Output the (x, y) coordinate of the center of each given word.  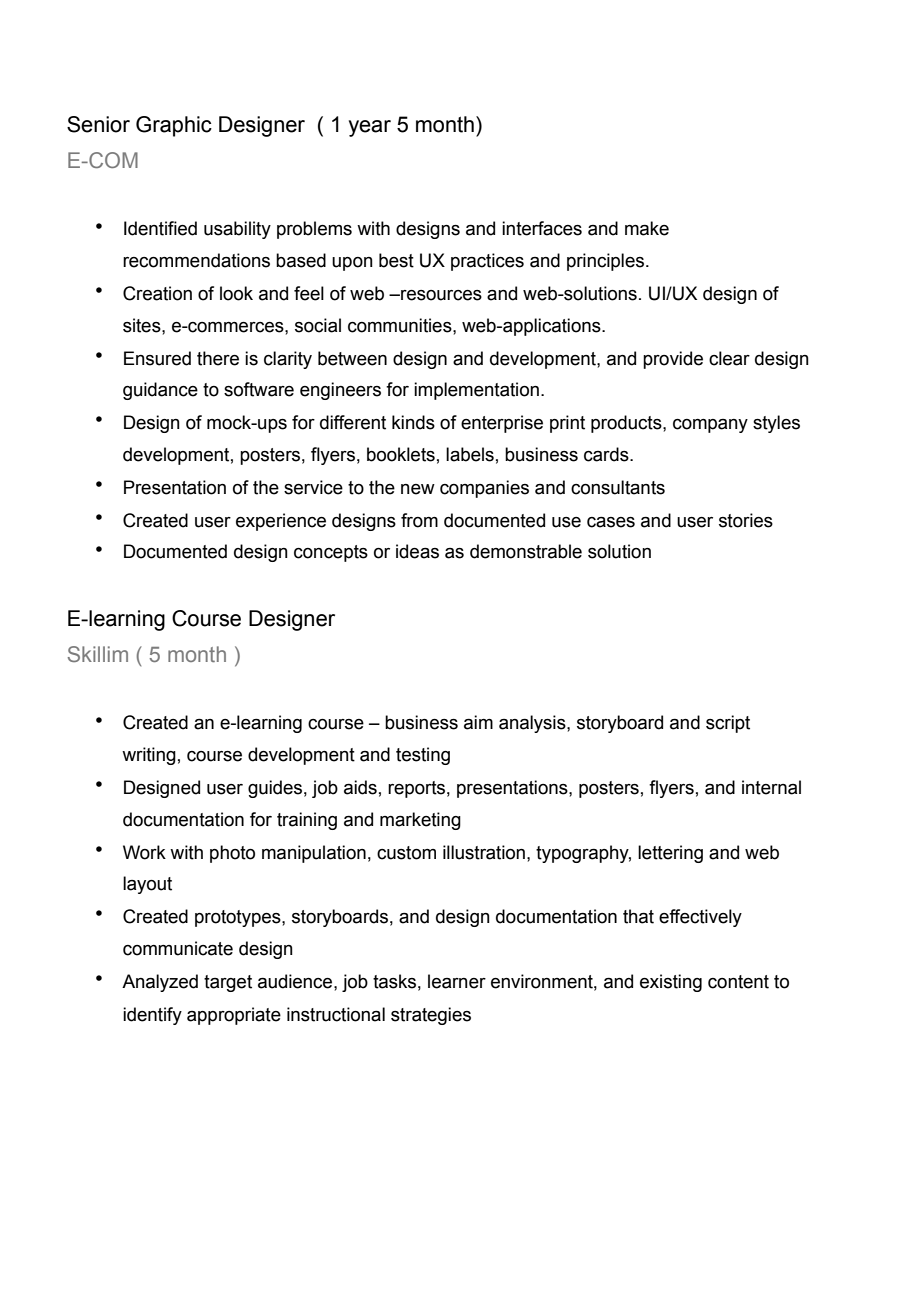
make (647, 228)
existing (671, 983)
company (710, 426)
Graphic (174, 126)
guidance (160, 391)
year (370, 128)
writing (149, 756)
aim (478, 722)
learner (457, 981)
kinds (413, 422)
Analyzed (160, 983)
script (728, 724)
